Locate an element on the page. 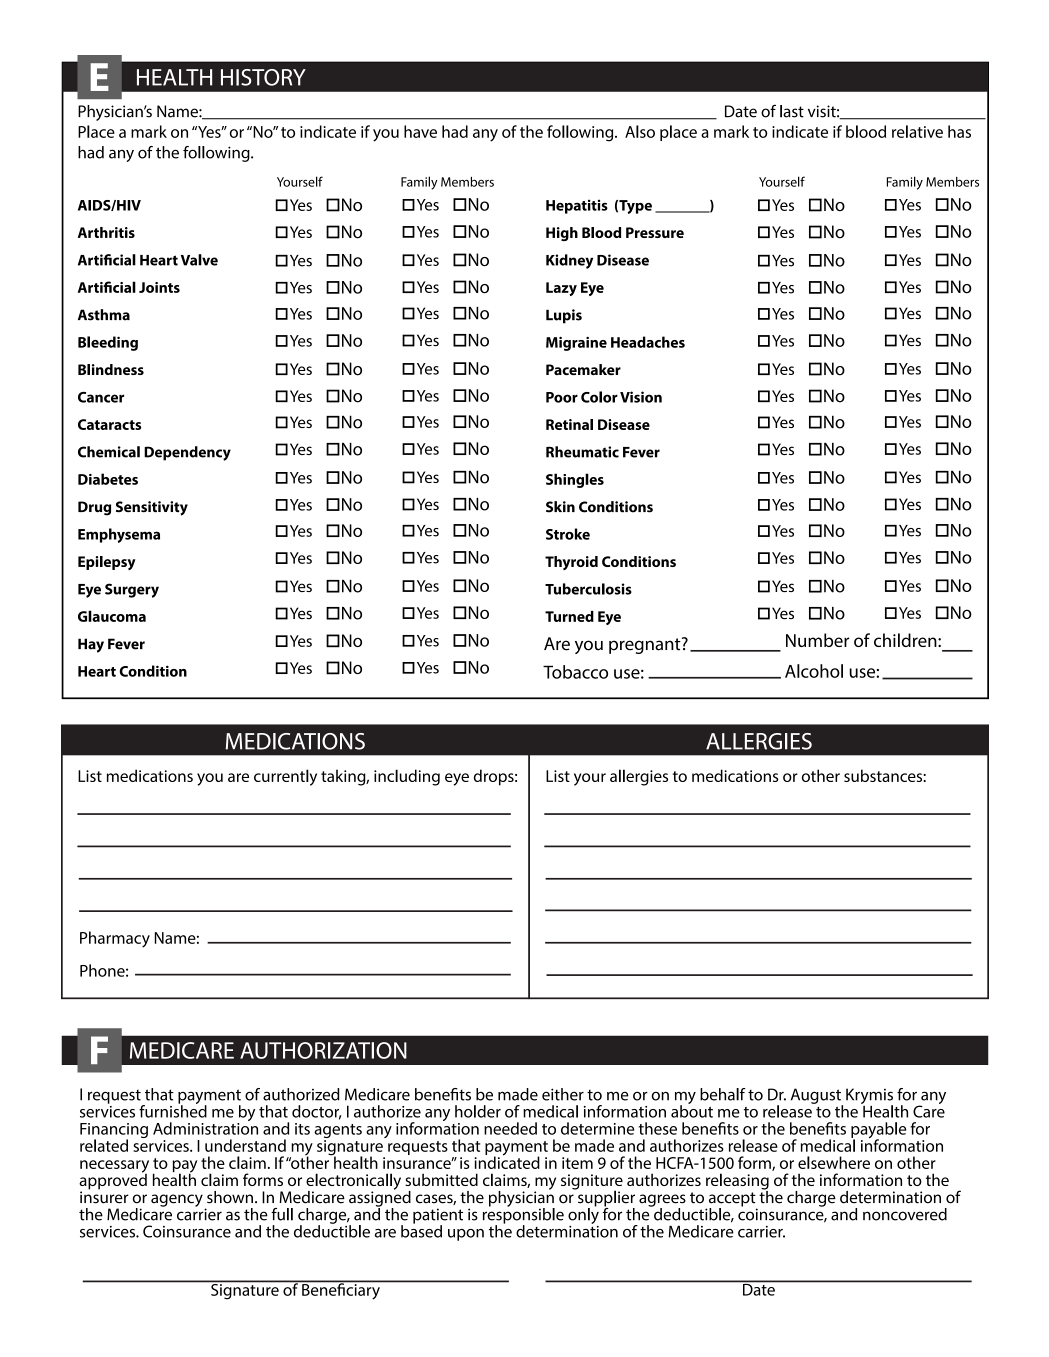 The height and width of the image is (1357, 1049). Blindness is located at coordinates (111, 369).
